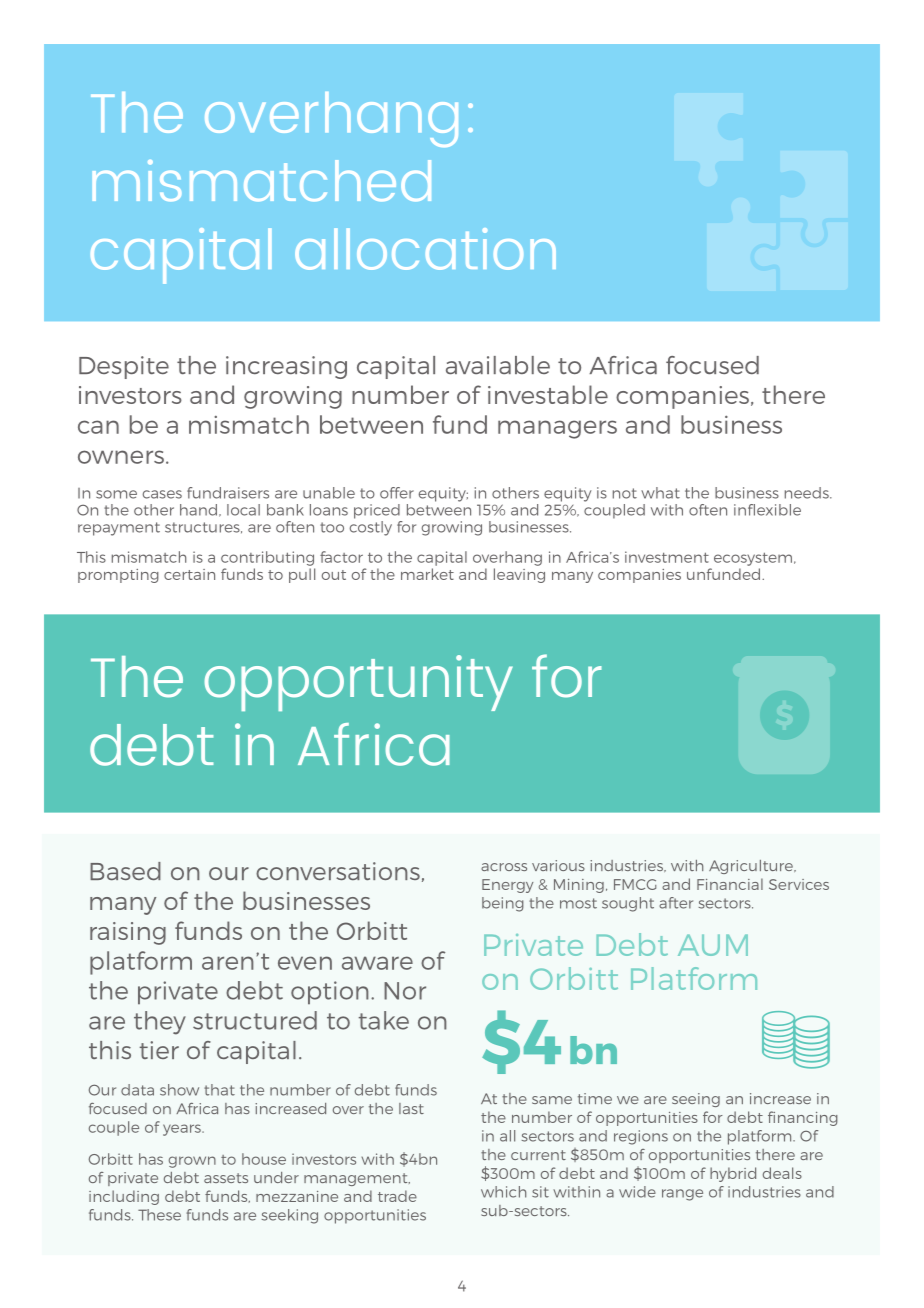  Describe the element at coordinates (425, 249) in the screenshot. I see `allocation` at that location.
